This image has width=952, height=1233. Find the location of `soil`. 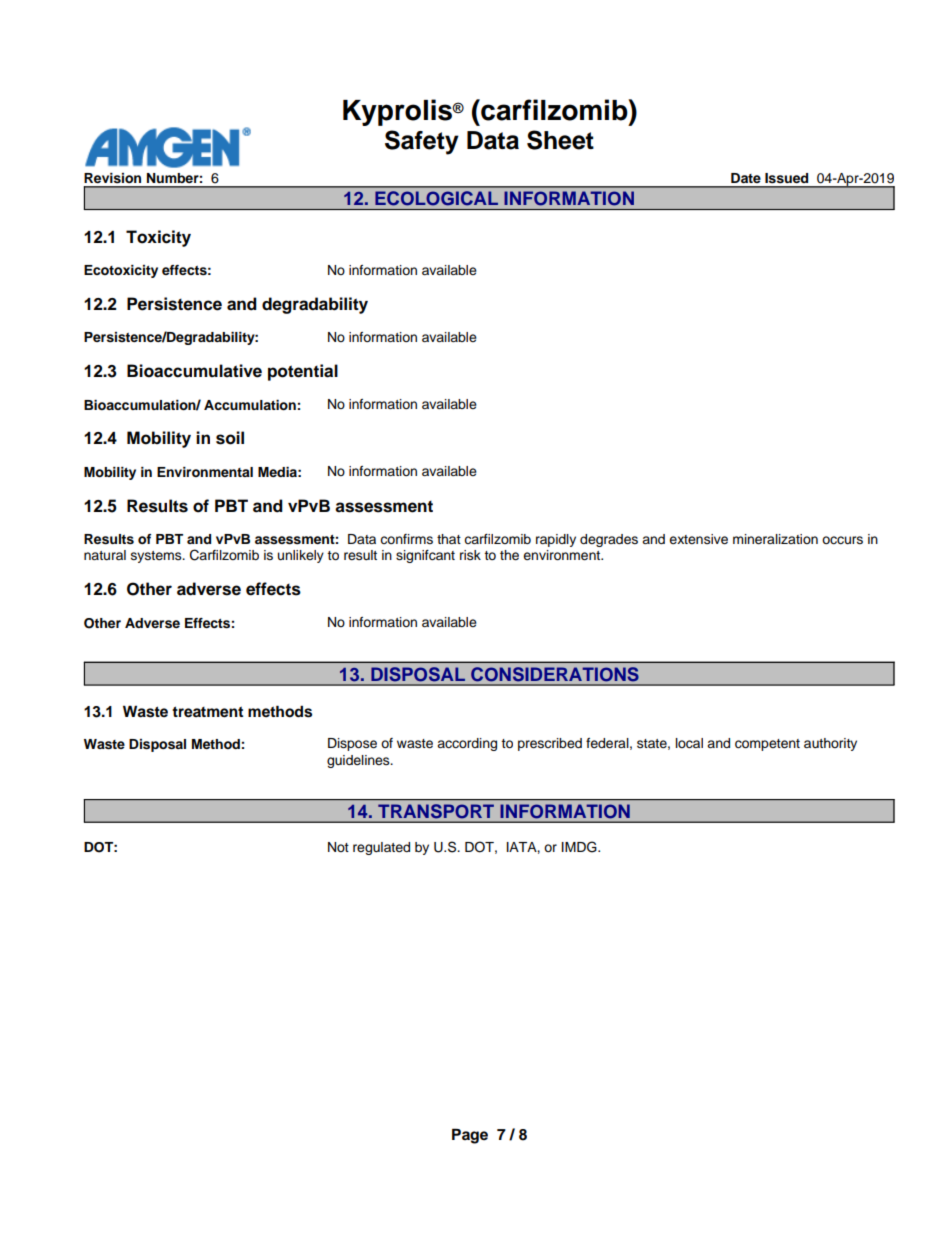

soil is located at coordinates (230, 438).
